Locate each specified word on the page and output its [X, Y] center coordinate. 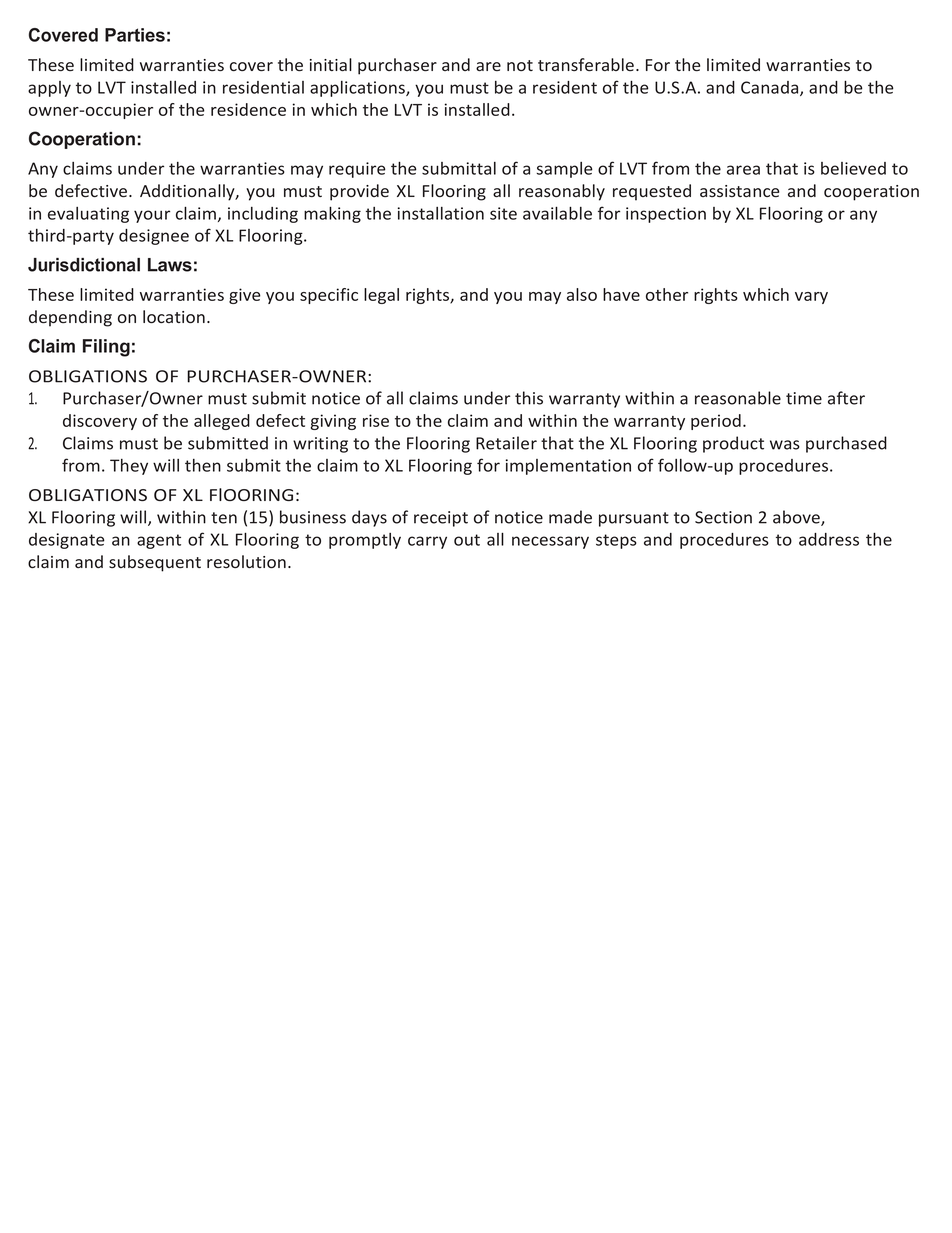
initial [331, 64]
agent [159, 541]
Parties [135, 35]
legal [381, 296]
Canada [771, 88]
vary [811, 298]
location [174, 316]
